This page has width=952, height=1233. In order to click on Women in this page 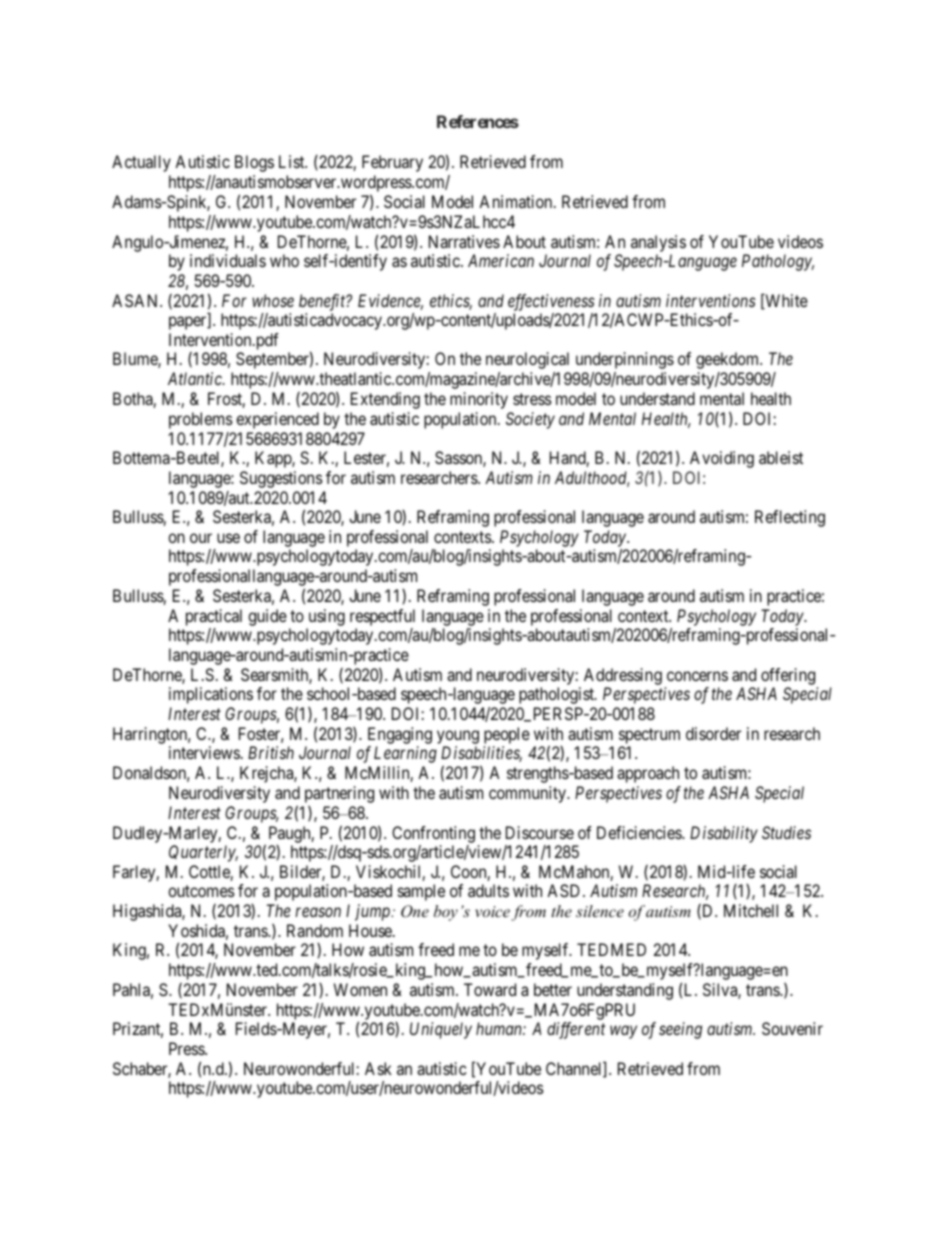, I will do `click(360, 989)`.
